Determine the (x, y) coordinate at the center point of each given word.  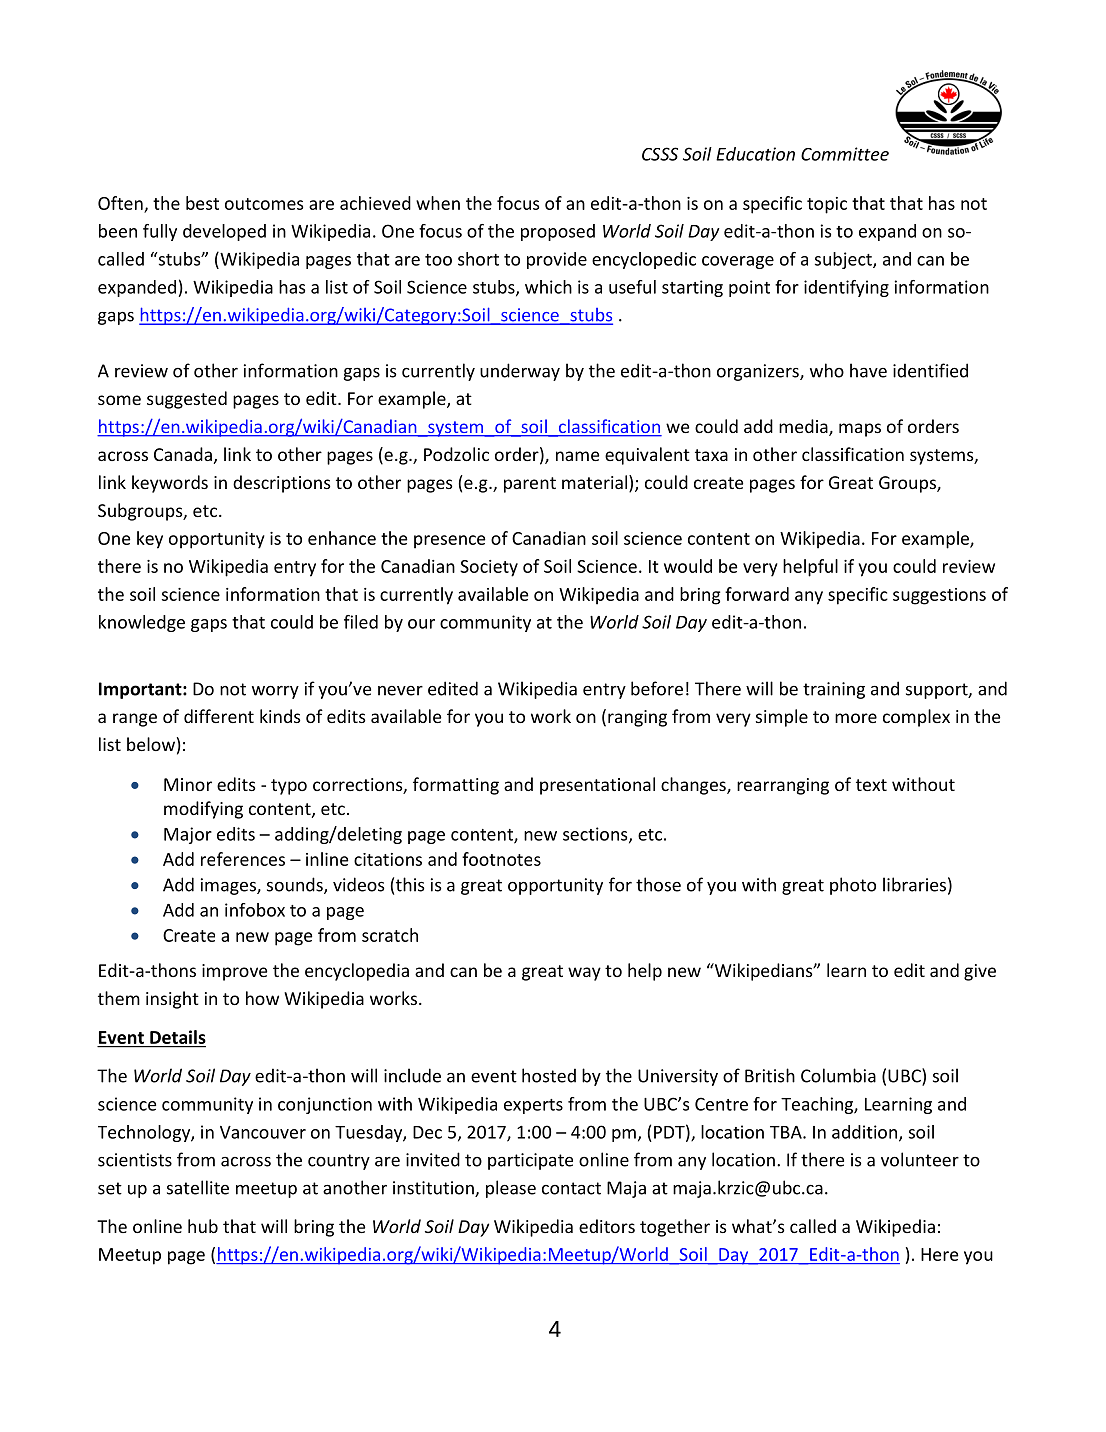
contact (571, 1188)
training (834, 690)
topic (827, 205)
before (657, 688)
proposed (558, 232)
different (219, 716)
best (202, 203)
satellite (198, 1187)
